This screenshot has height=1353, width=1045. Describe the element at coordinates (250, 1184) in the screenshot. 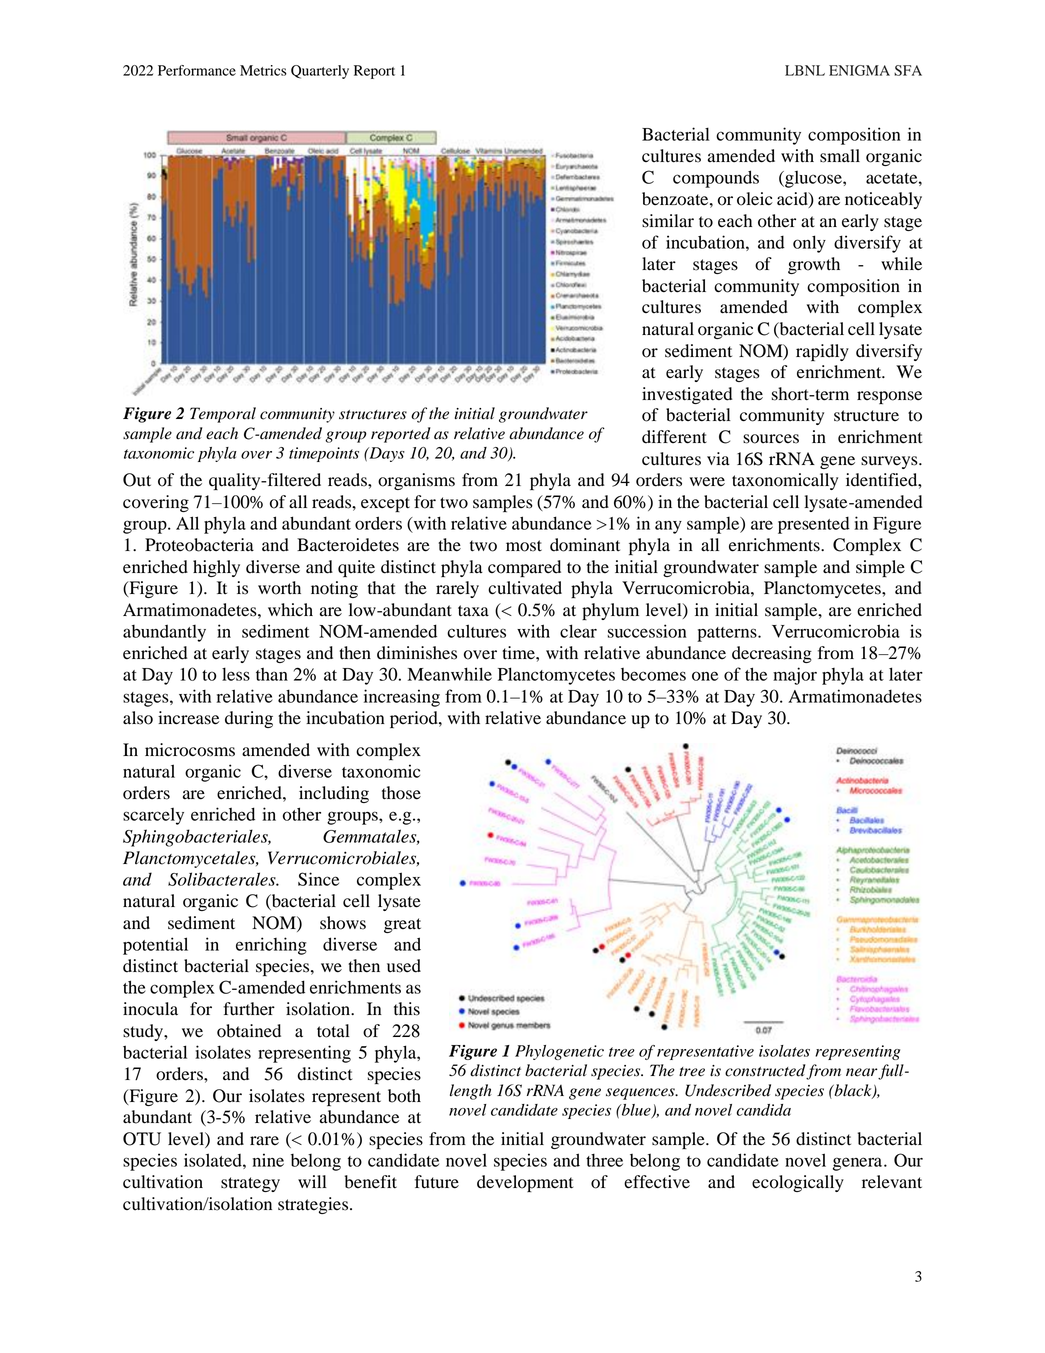

I see `strategy` at that location.
